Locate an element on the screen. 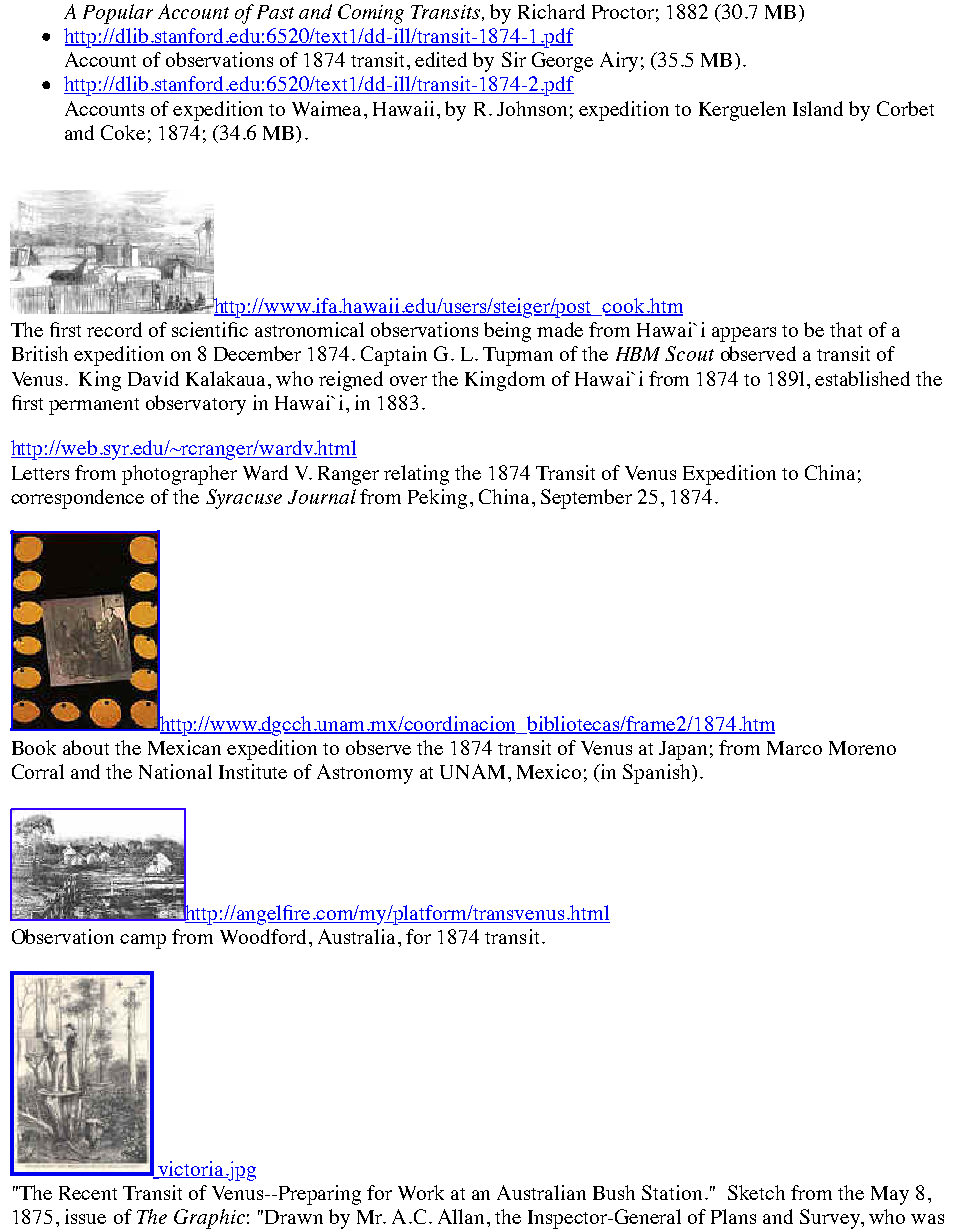 The height and width of the screenshot is (1232, 967). Allan is located at coordinates (463, 1216).
